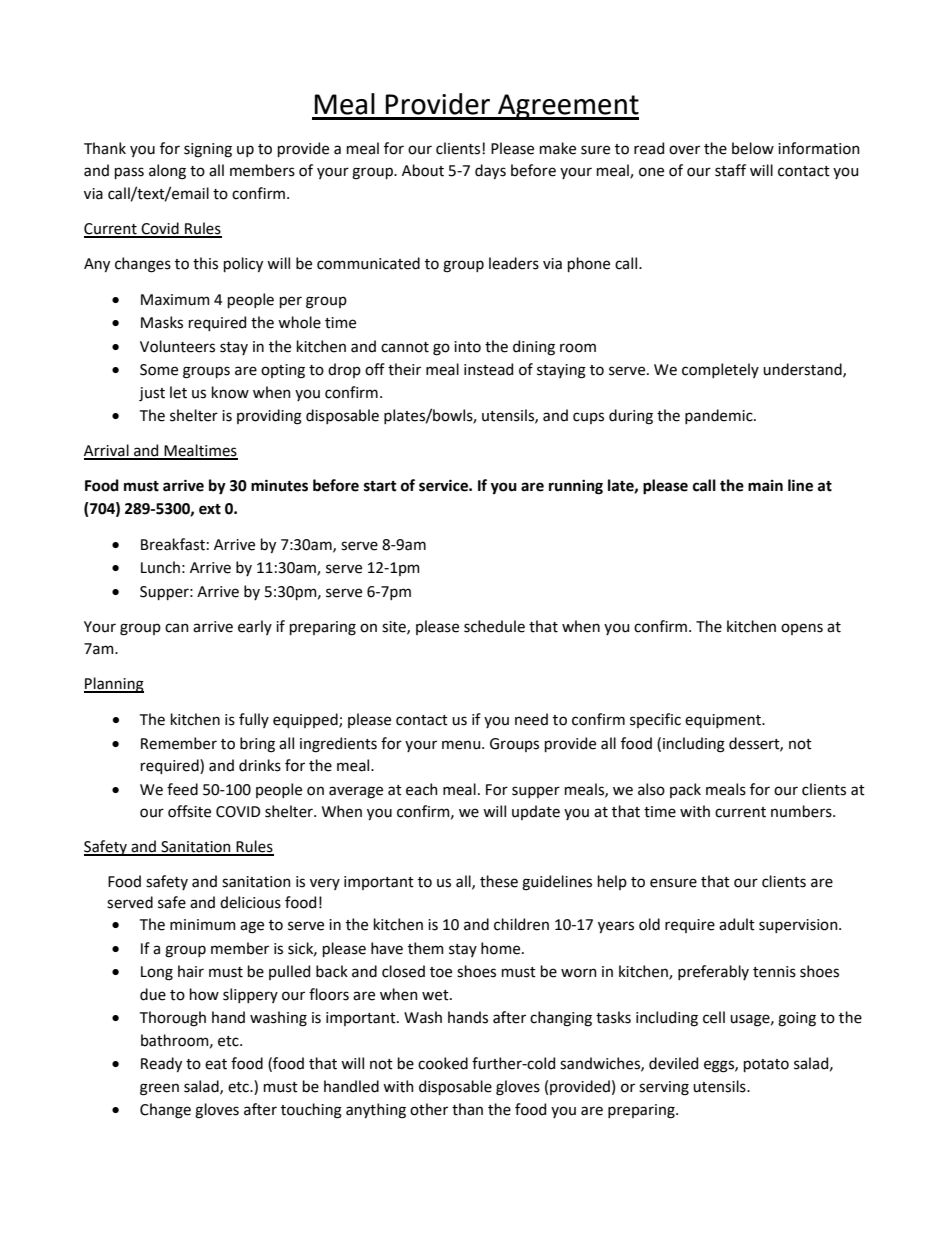 The width and height of the screenshot is (952, 1233). Describe the element at coordinates (107, 451) in the screenshot. I see `Arrival` at that location.
